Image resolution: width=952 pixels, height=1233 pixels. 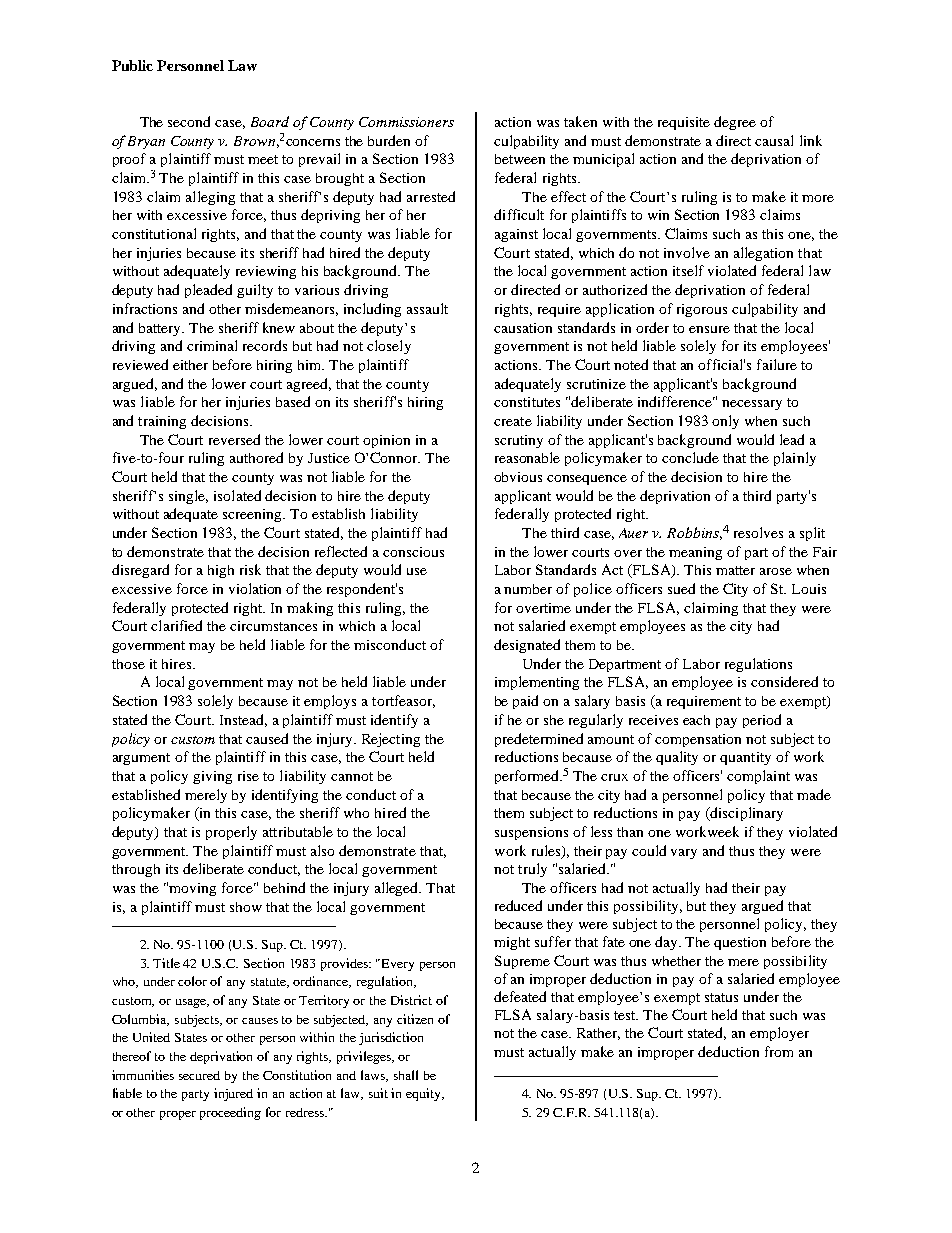 What do you see at coordinates (525, 702) in the screenshot?
I see `paid` at bounding box center [525, 702].
